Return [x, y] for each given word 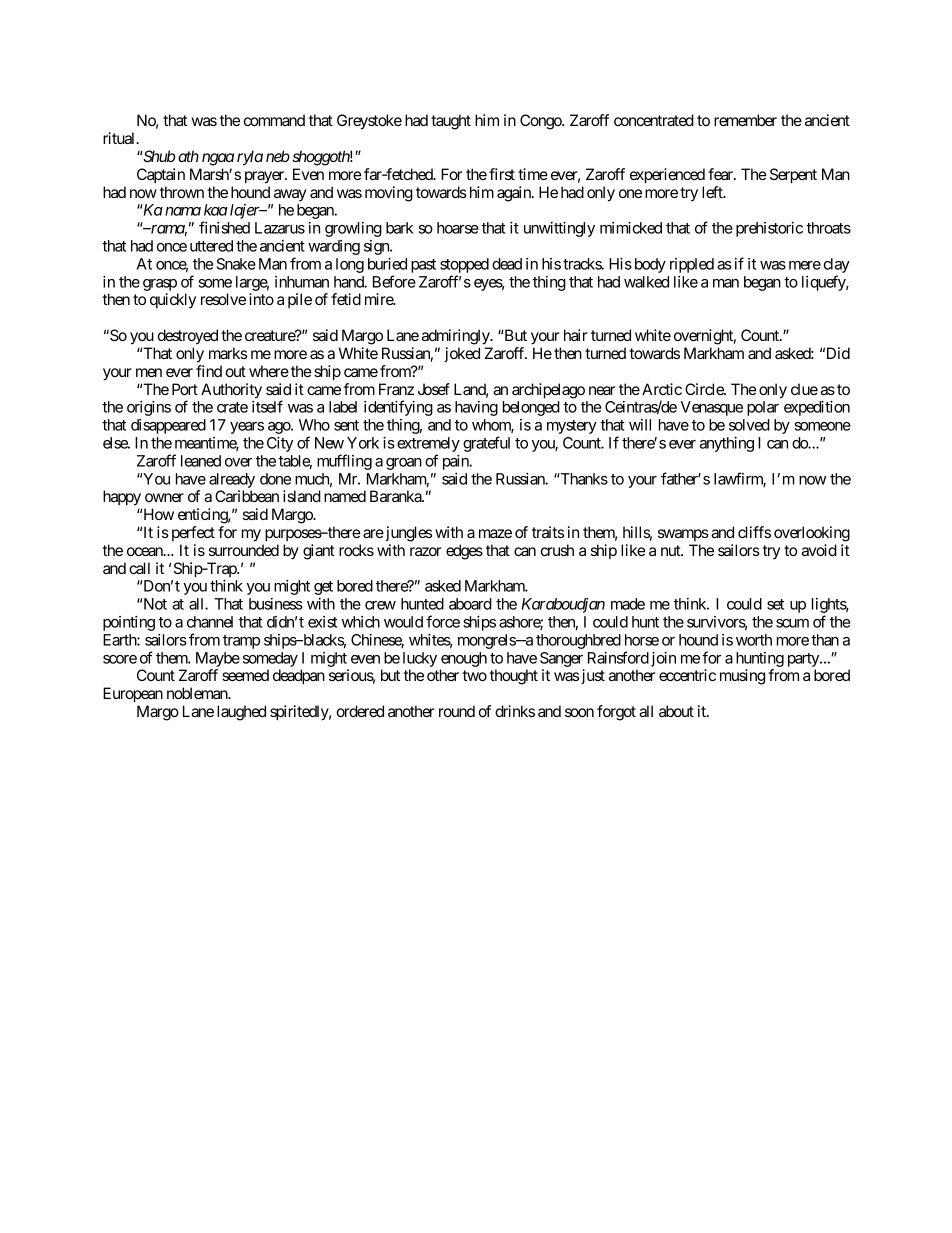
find [209, 371]
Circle [705, 389]
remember [745, 120]
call [139, 568]
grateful [486, 444]
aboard [470, 604]
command [274, 120]
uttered [211, 246]
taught [451, 122]
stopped [464, 265]
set [775, 604]
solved [749, 425]
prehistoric [769, 229]
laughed [241, 713]
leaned [201, 461]
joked [462, 354]
